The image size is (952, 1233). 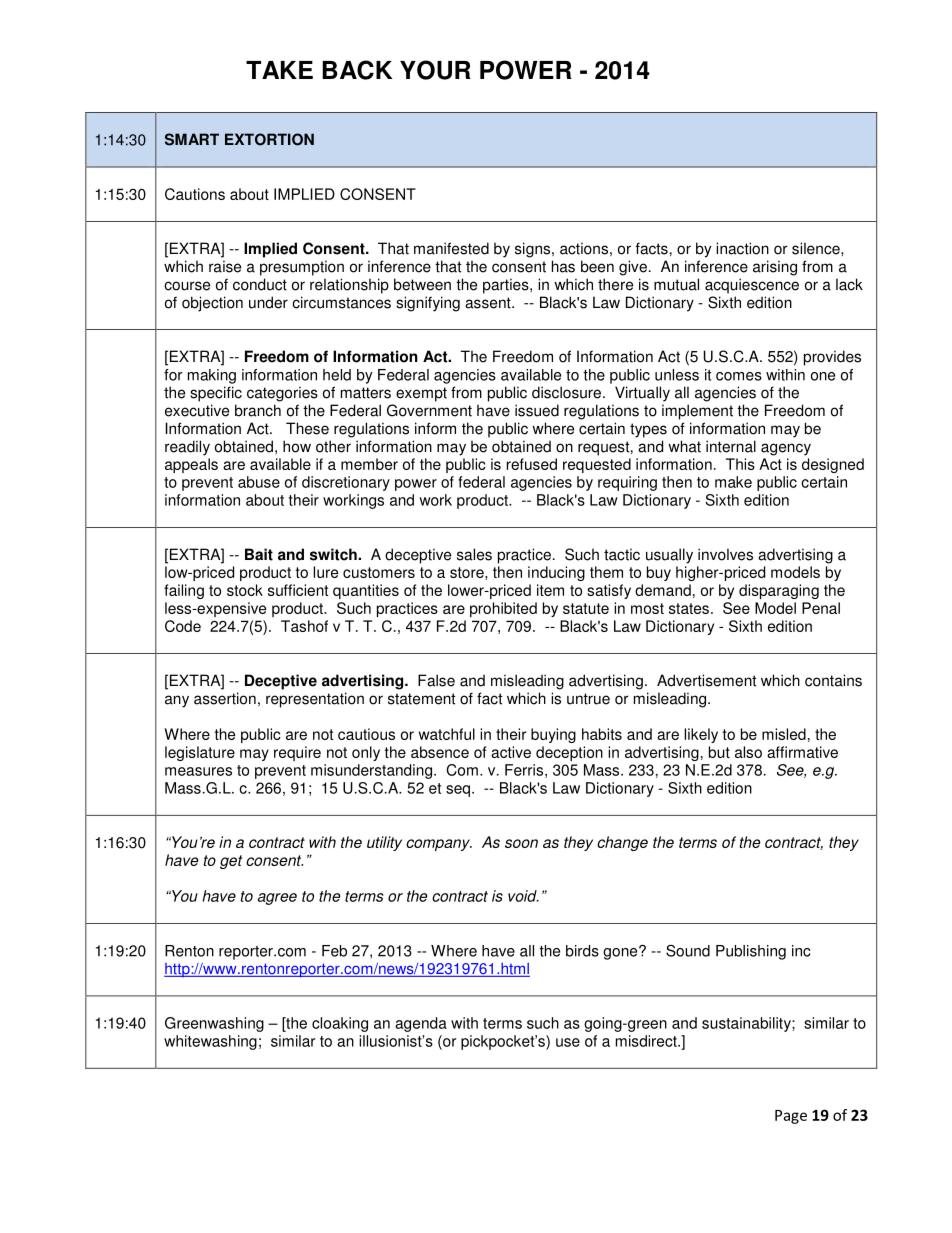 What do you see at coordinates (553, 735) in the screenshot?
I see `buying` at bounding box center [553, 735].
